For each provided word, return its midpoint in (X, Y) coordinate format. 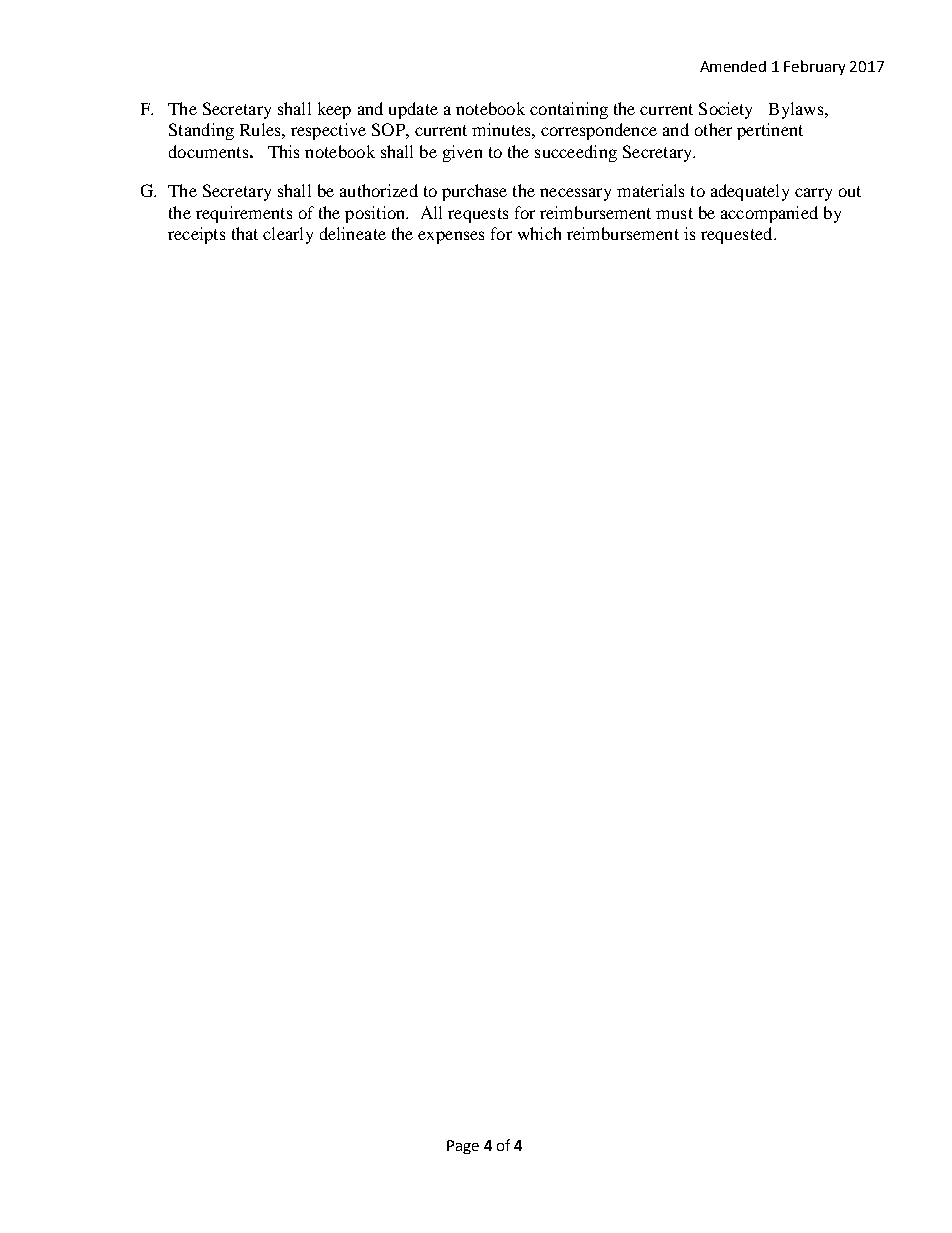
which (539, 233)
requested (738, 235)
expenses (451, 237)
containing (569, 110)
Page (463, 1147)
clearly (288, 235)
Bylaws (797, 110)
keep (334, 110)
